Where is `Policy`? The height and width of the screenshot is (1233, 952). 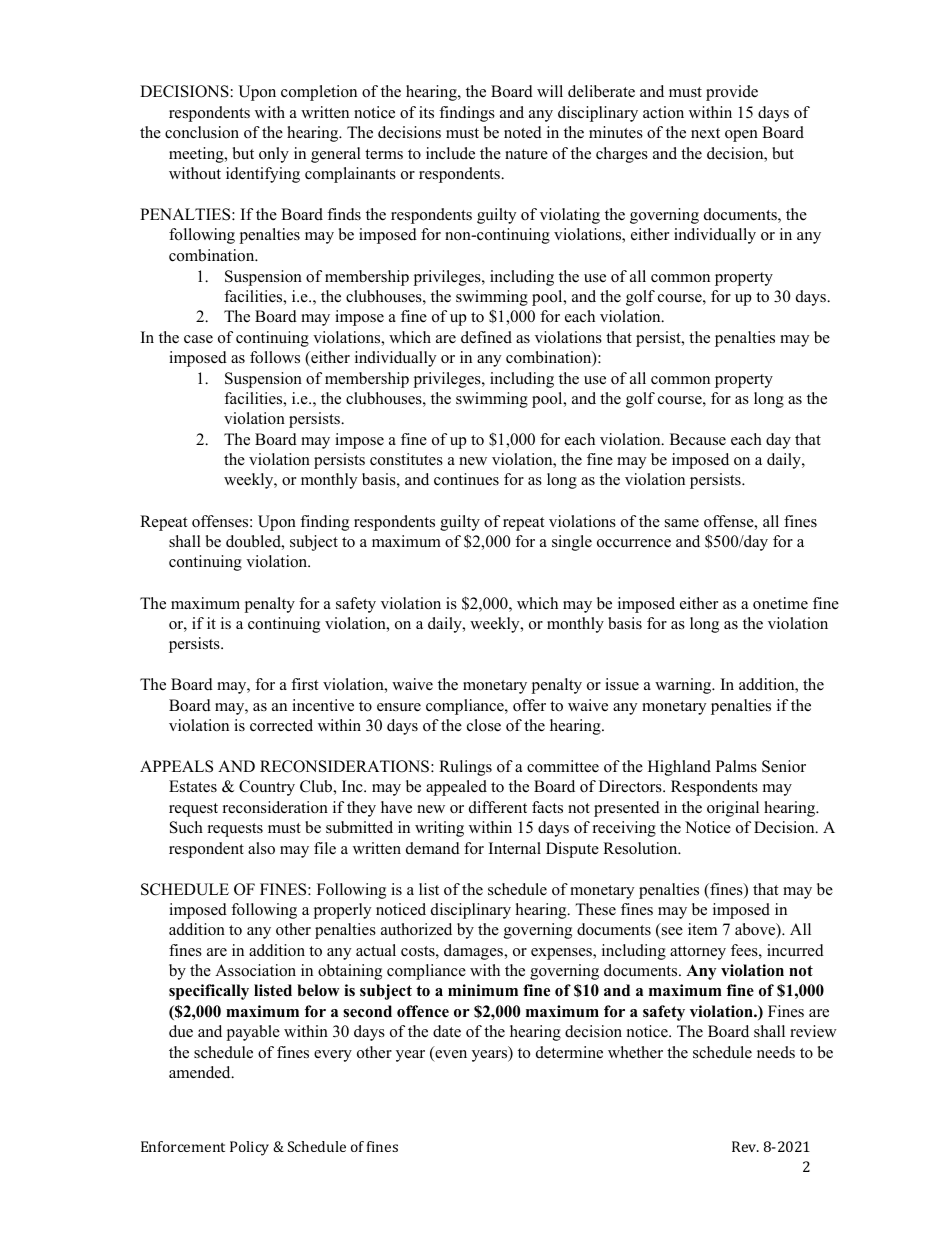 Policy is located at coordinates (249, 1148).
